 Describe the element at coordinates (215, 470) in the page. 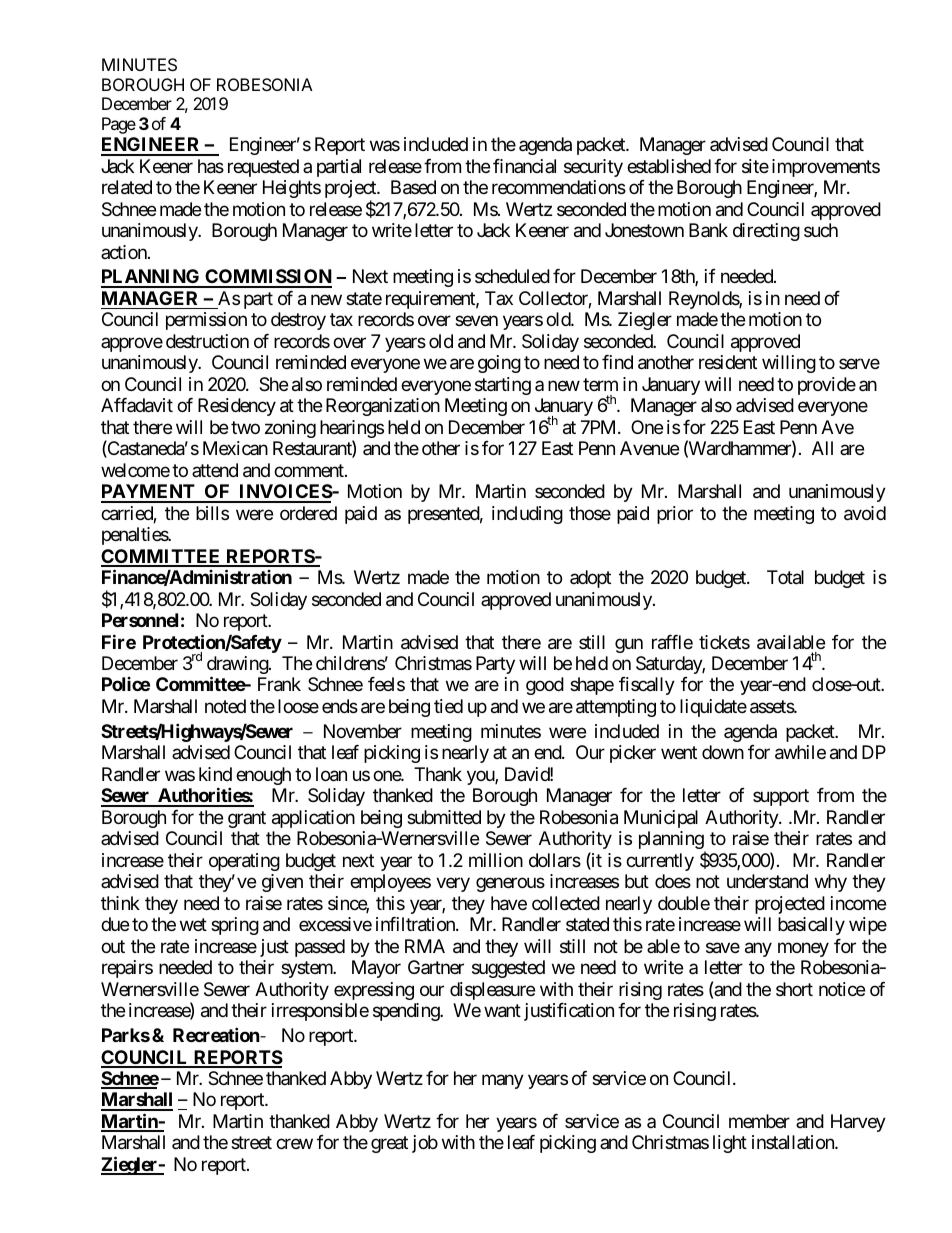

I see `attend` at that location.
